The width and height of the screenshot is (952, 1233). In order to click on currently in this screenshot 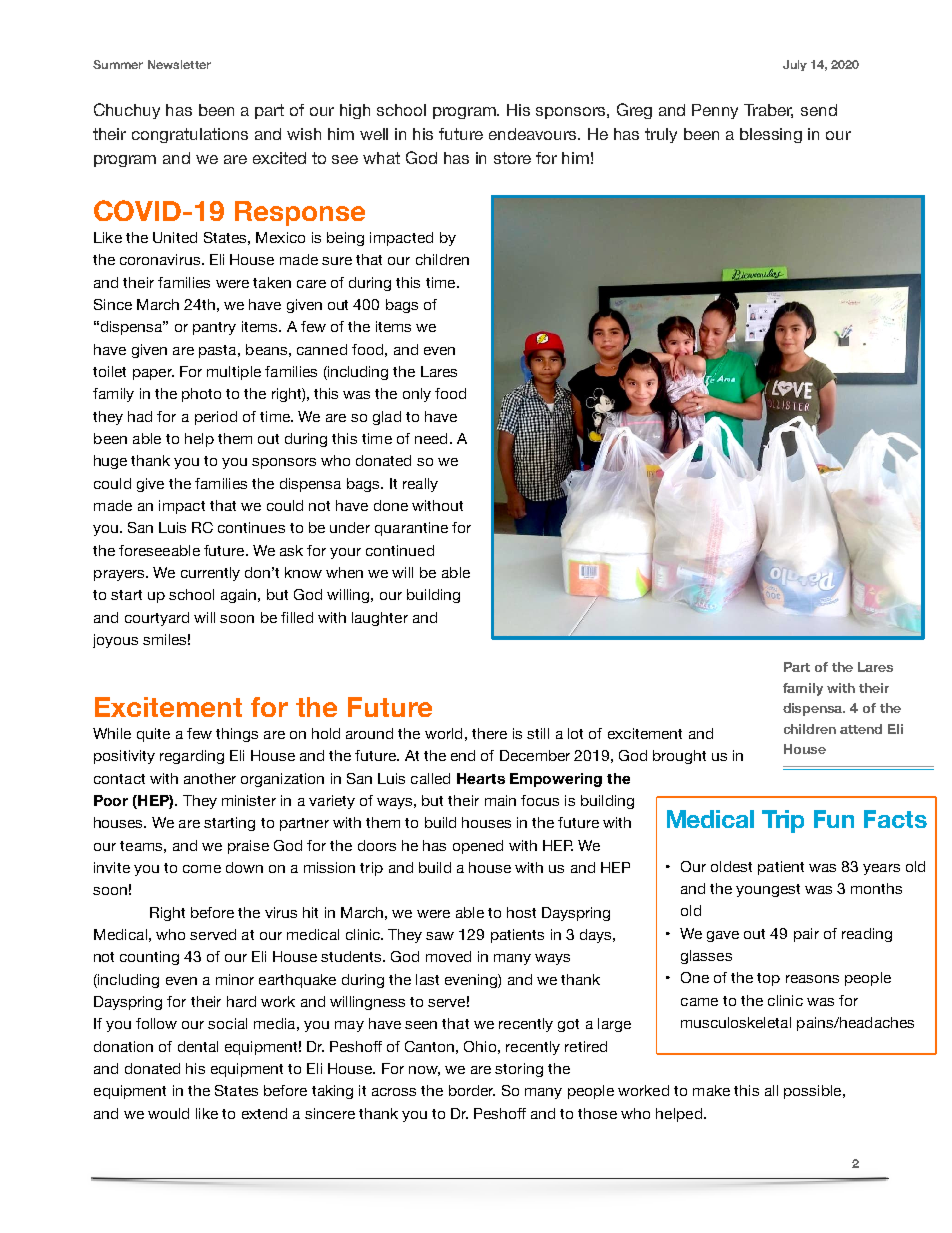, I will do `click(210, 574)`.
